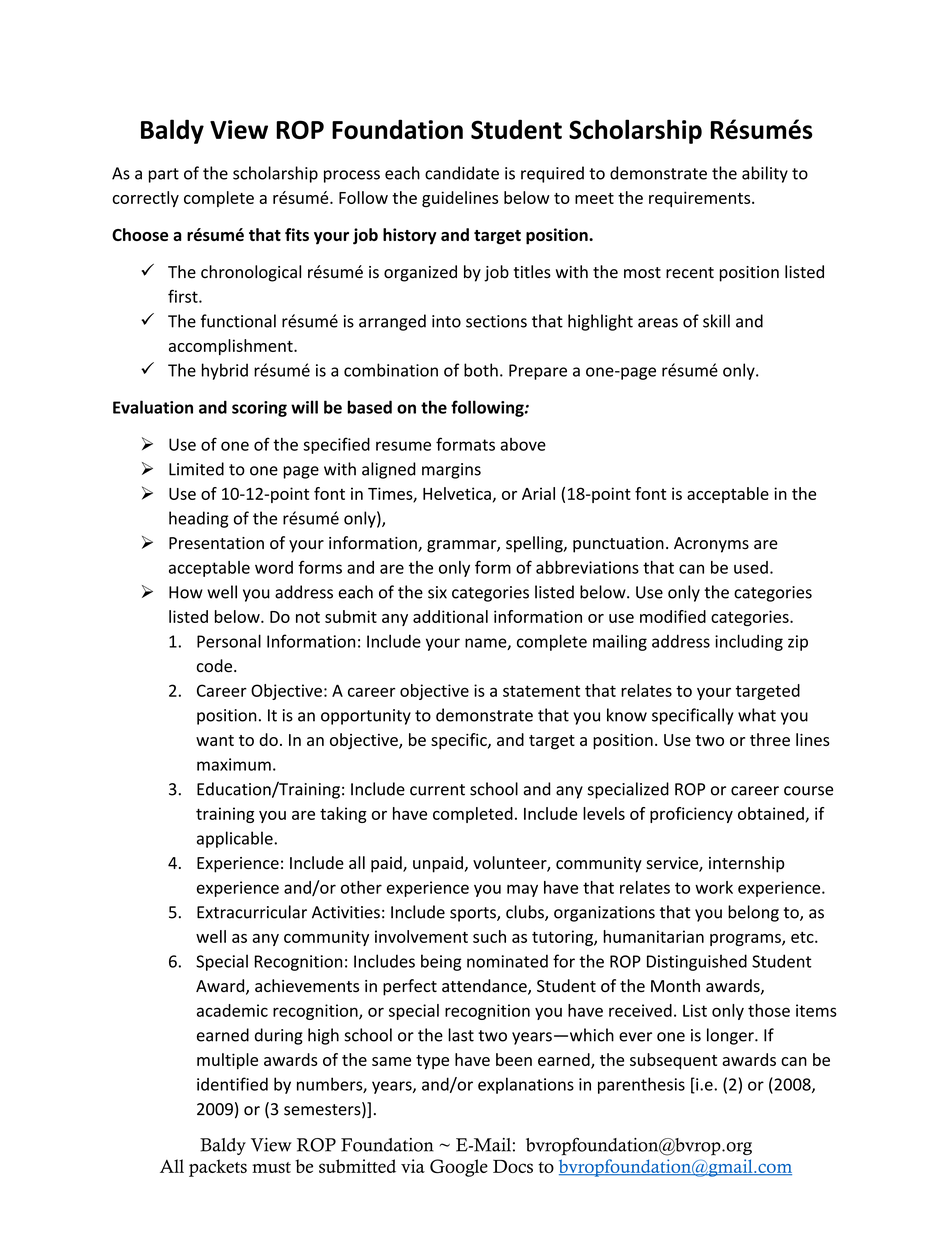 The height and width of the document is (1233, 952). What do you see at coordinates (641, 1085) in the document?
I see `parenthesis` at bounding box center [641, 1085].
